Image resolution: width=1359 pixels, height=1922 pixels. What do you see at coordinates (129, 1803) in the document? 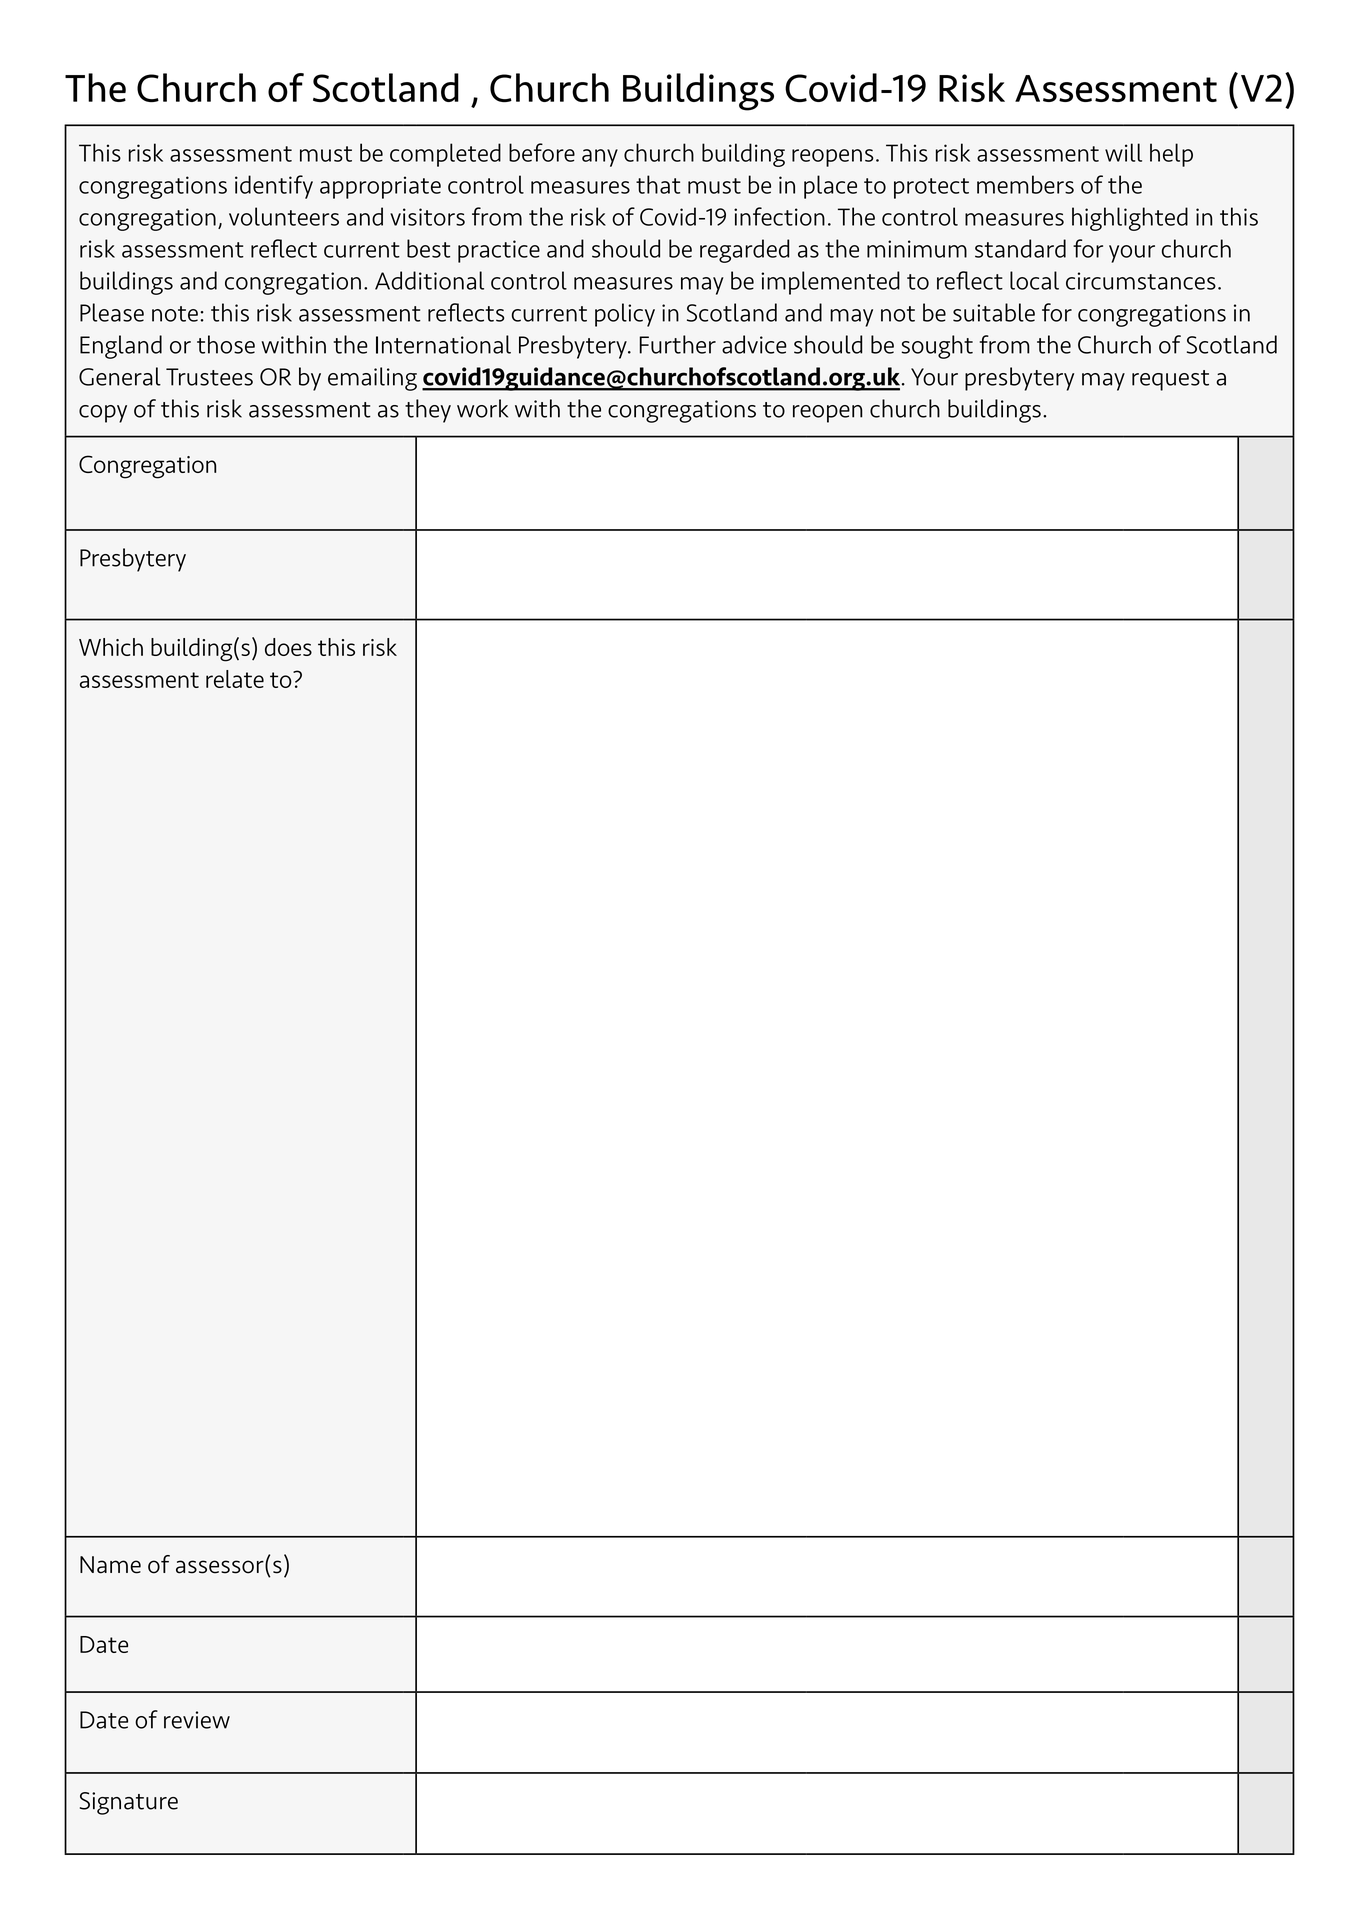
I see `Signature` at bounding box center [129, 1803].
